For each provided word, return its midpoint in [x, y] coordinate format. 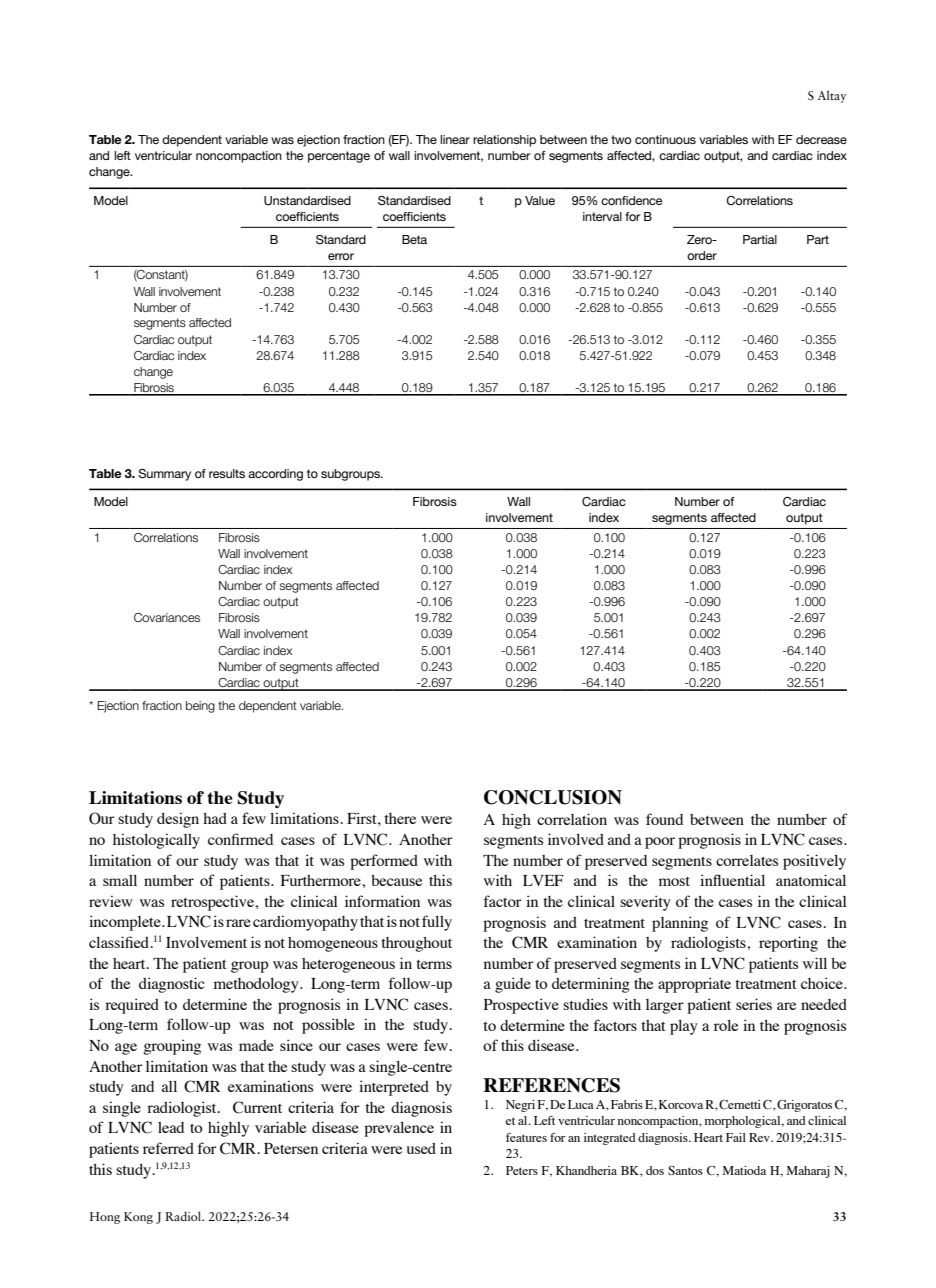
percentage [339, 157]
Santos [685, 1170]
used [421, 1148]
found [664, 819]
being [200, 707]
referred [168, 1148]
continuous [665, 139]
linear [455, 139]
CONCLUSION [553, 797]
